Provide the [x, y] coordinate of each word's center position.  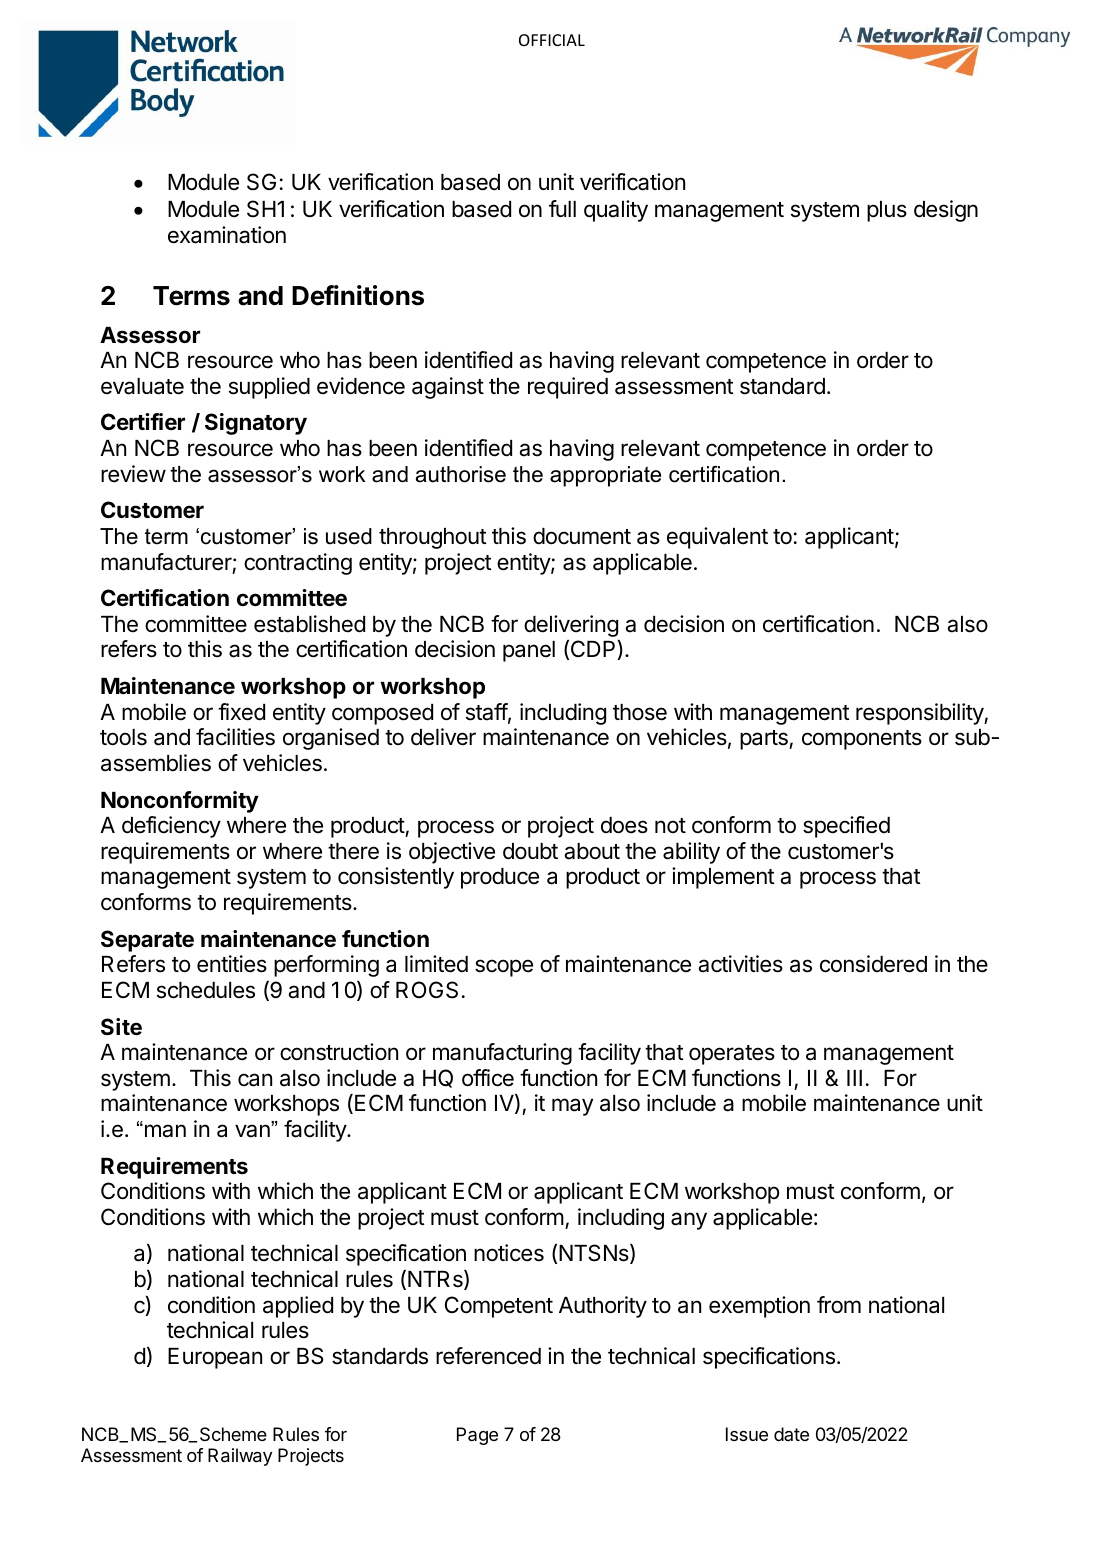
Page [477, 1436]
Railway [240, 1457]
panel [529, 651]
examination [227, 235]
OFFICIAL [552, 40]
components [862, 740]
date [791, 1434]
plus [887, 211]
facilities [235, 737]
